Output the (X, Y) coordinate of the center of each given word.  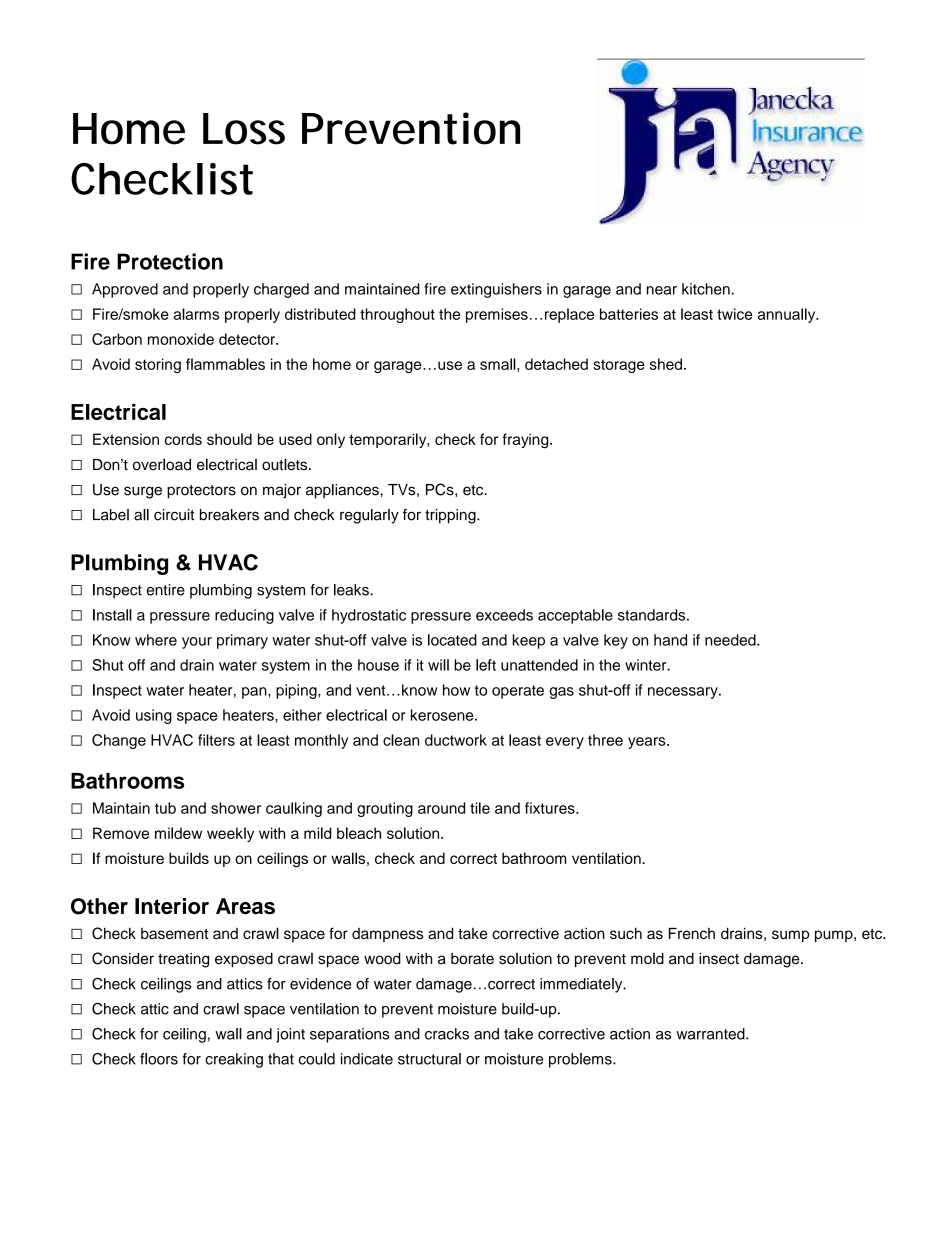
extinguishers (496, 290)
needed (731, 640)
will (438, 665)
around (441, 808)
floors (159, 1059)
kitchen (707, 289)
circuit (174, 515)
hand (670, 640)
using (154, 716)
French (692, 933)
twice (734, 314)
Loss (244, 129)
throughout (397, 315)
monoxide (181, 339)
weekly (230, 834)
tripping (451, 516)
